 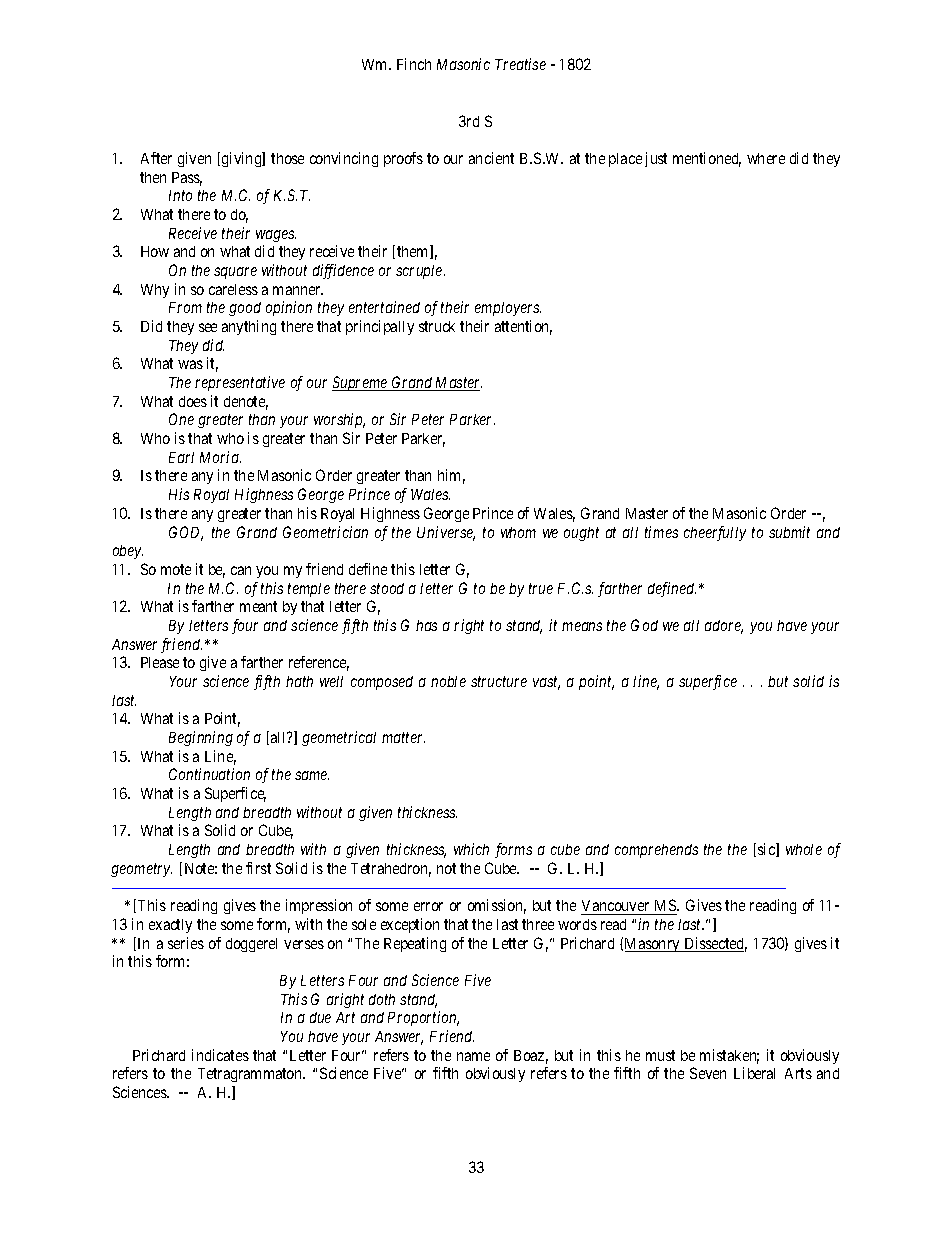 What do you see at coordinates (208, 327) in the image?
I see `see` at bounding box center [208, 327].
